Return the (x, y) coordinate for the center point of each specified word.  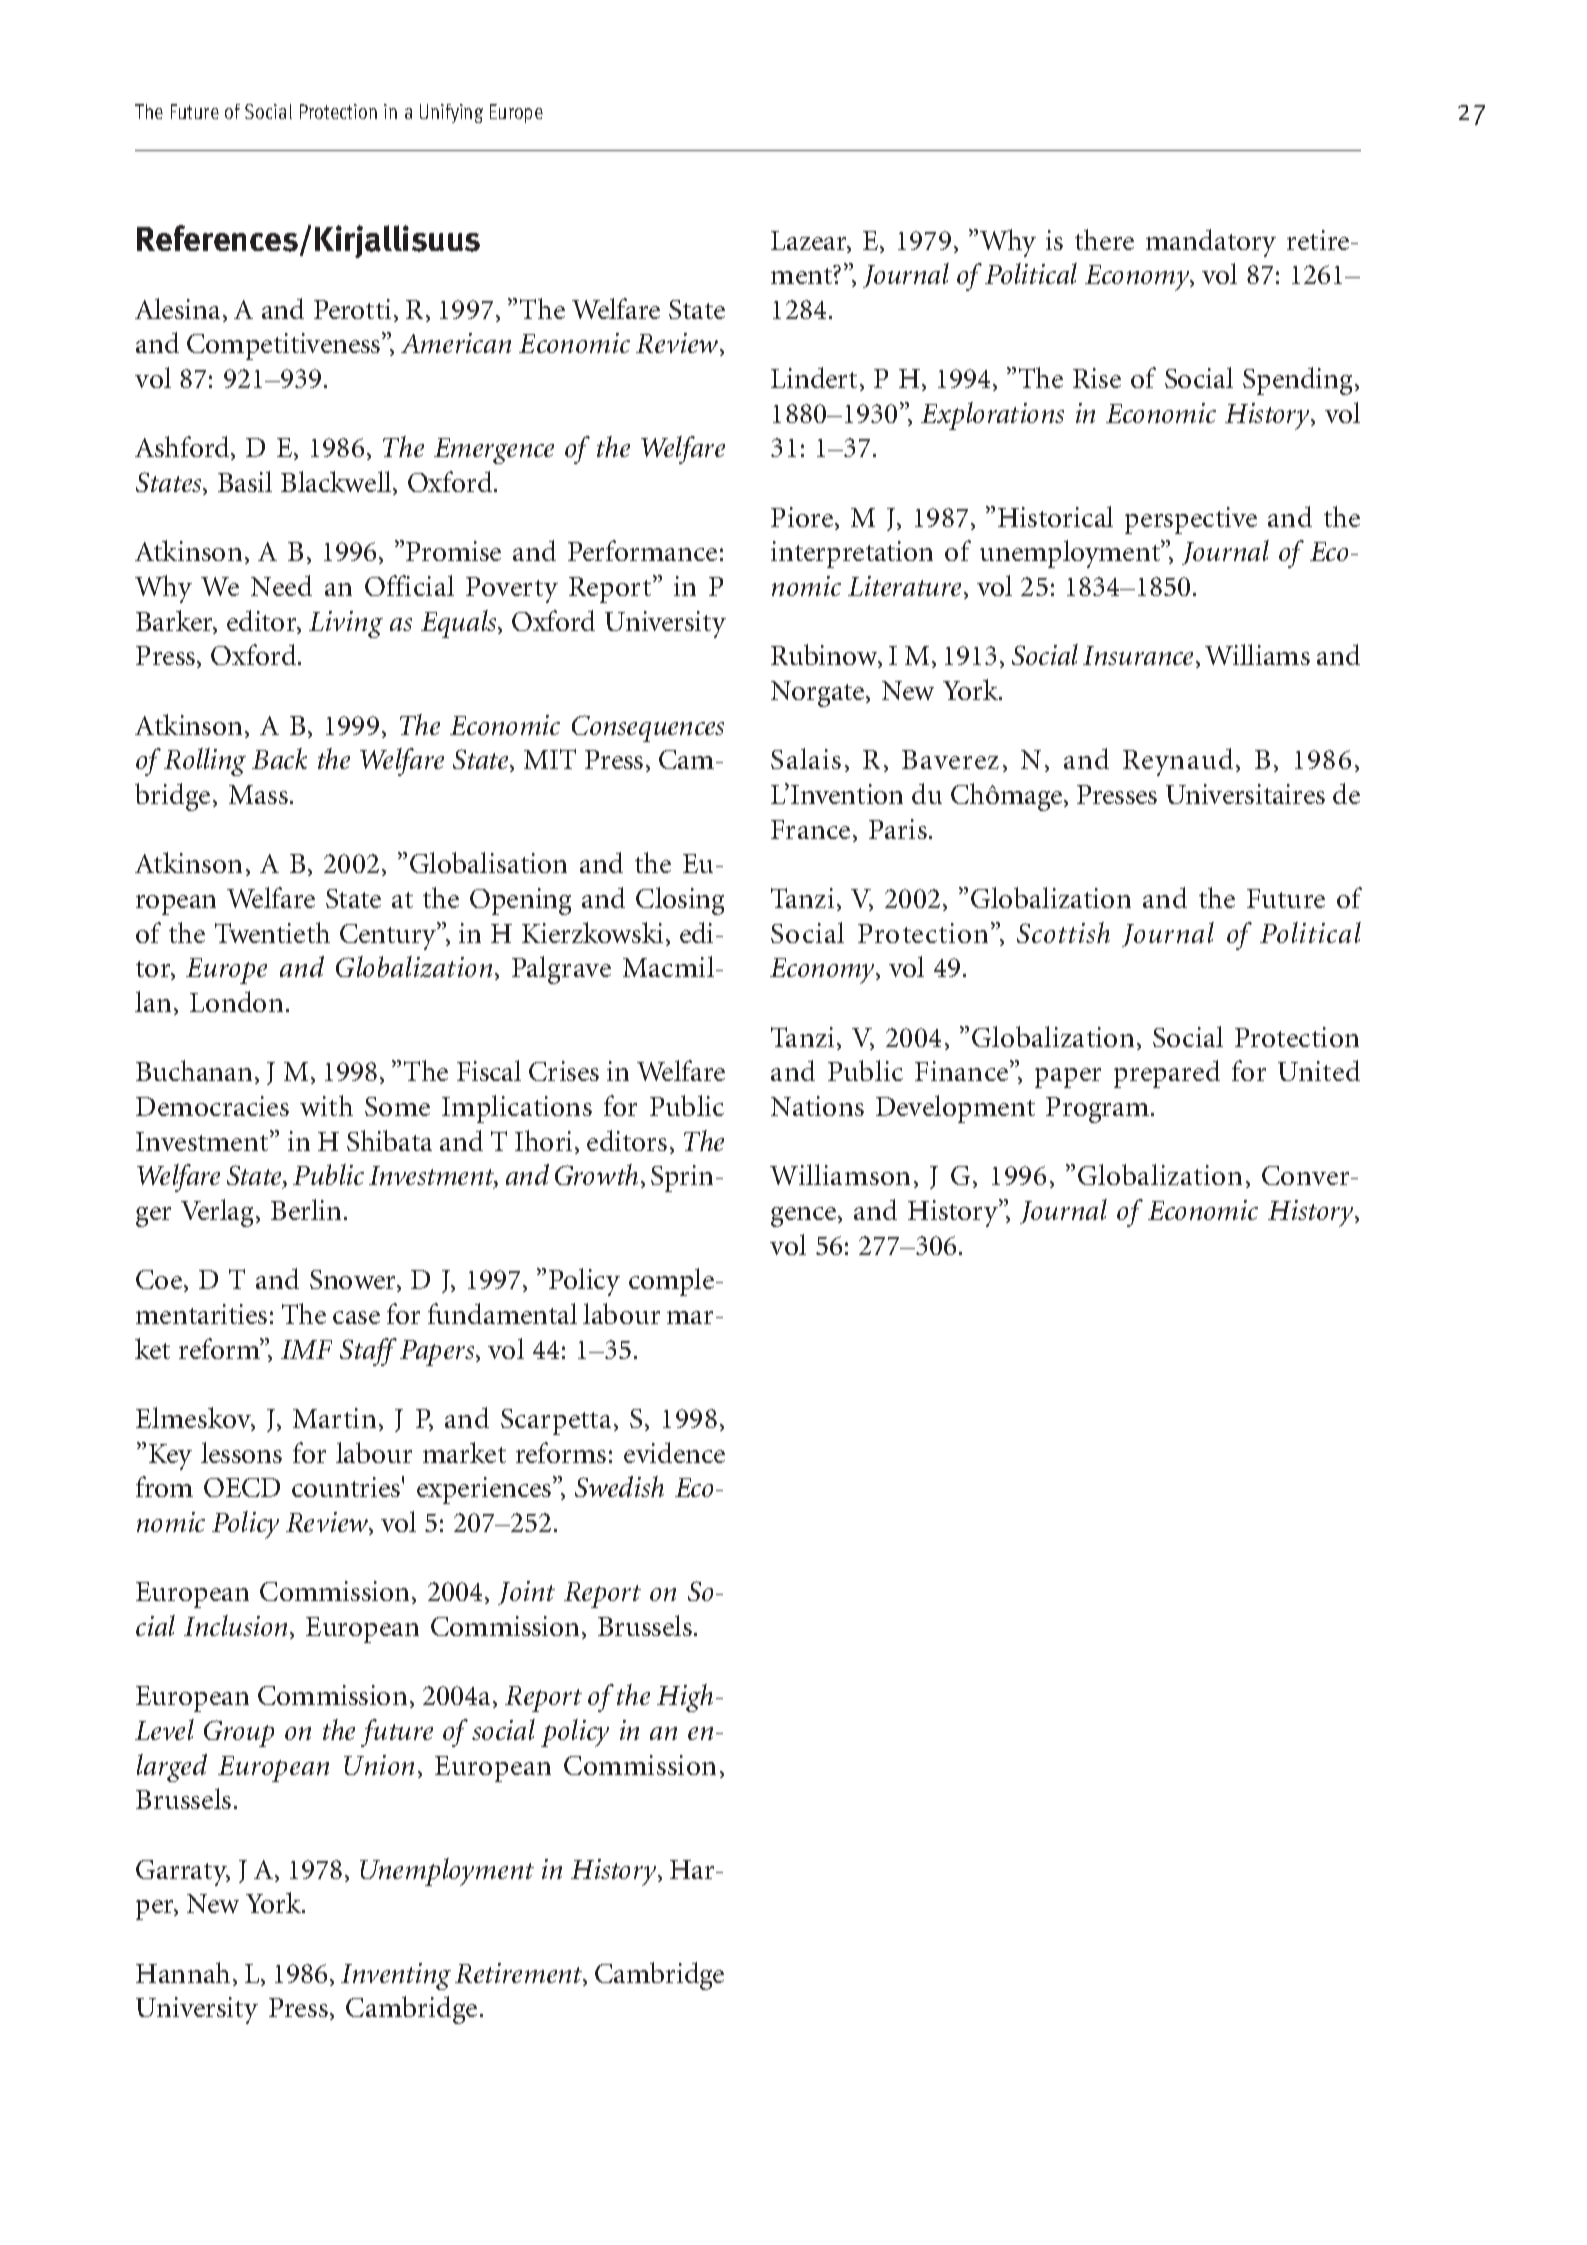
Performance (642, 550)
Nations (817, 1106)
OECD (242, 1487)
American (456, 343)
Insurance (1140, 657)
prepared (1167, 1074)
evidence (674, 1452)
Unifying (451, 113)
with (326, 1105)
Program (1099, 1110)
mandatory (1211, 243)
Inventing (396, 1976)
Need (281, 585)
